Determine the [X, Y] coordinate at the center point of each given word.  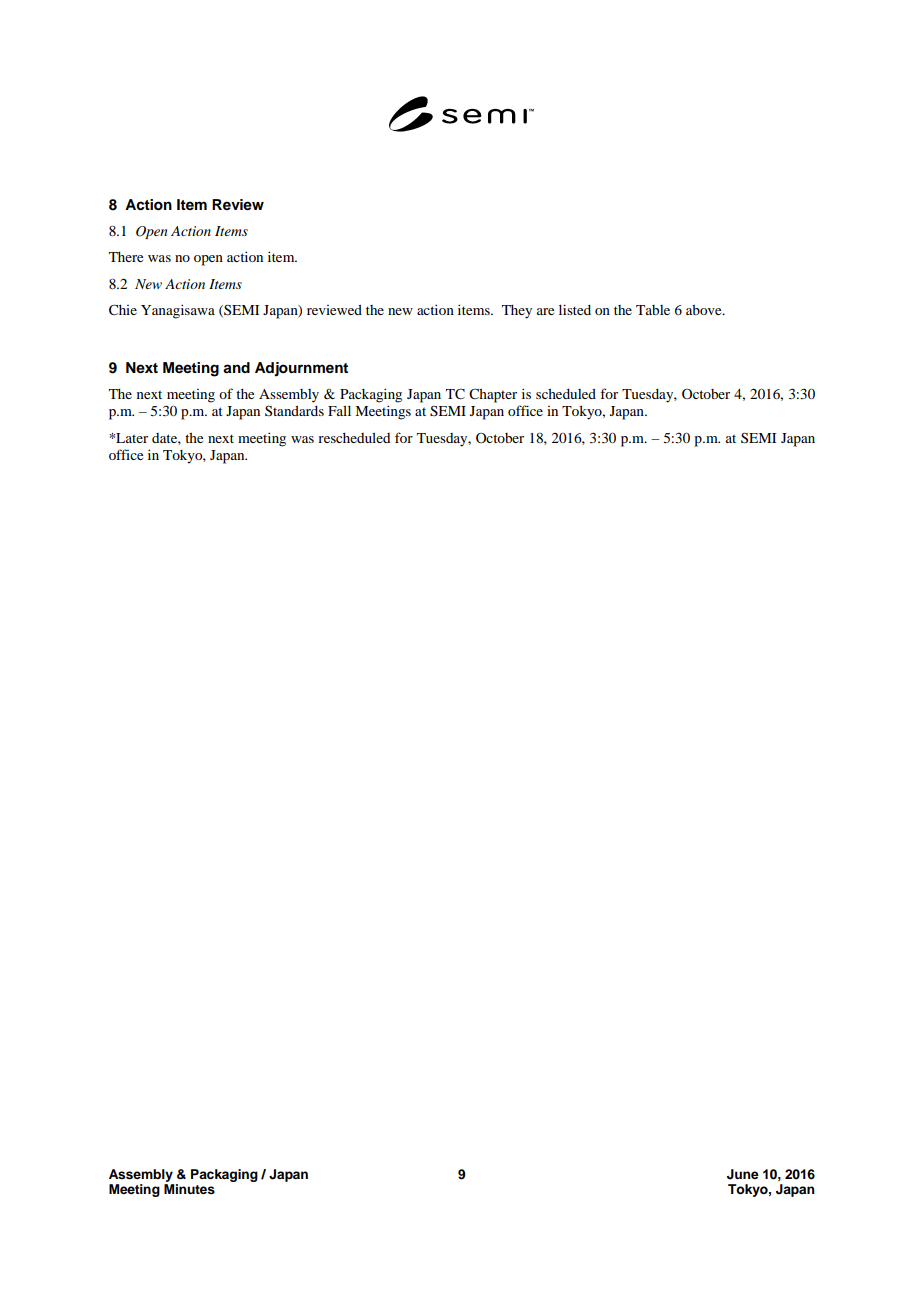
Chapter [493, 395]
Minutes [189, 1189]
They [517, 312]
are [545, 311]
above [705, 310]
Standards [294, 410]
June [743, 1174]
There [126, 257]
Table [653, 310]
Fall [339, 410]
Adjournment [301, 369]
